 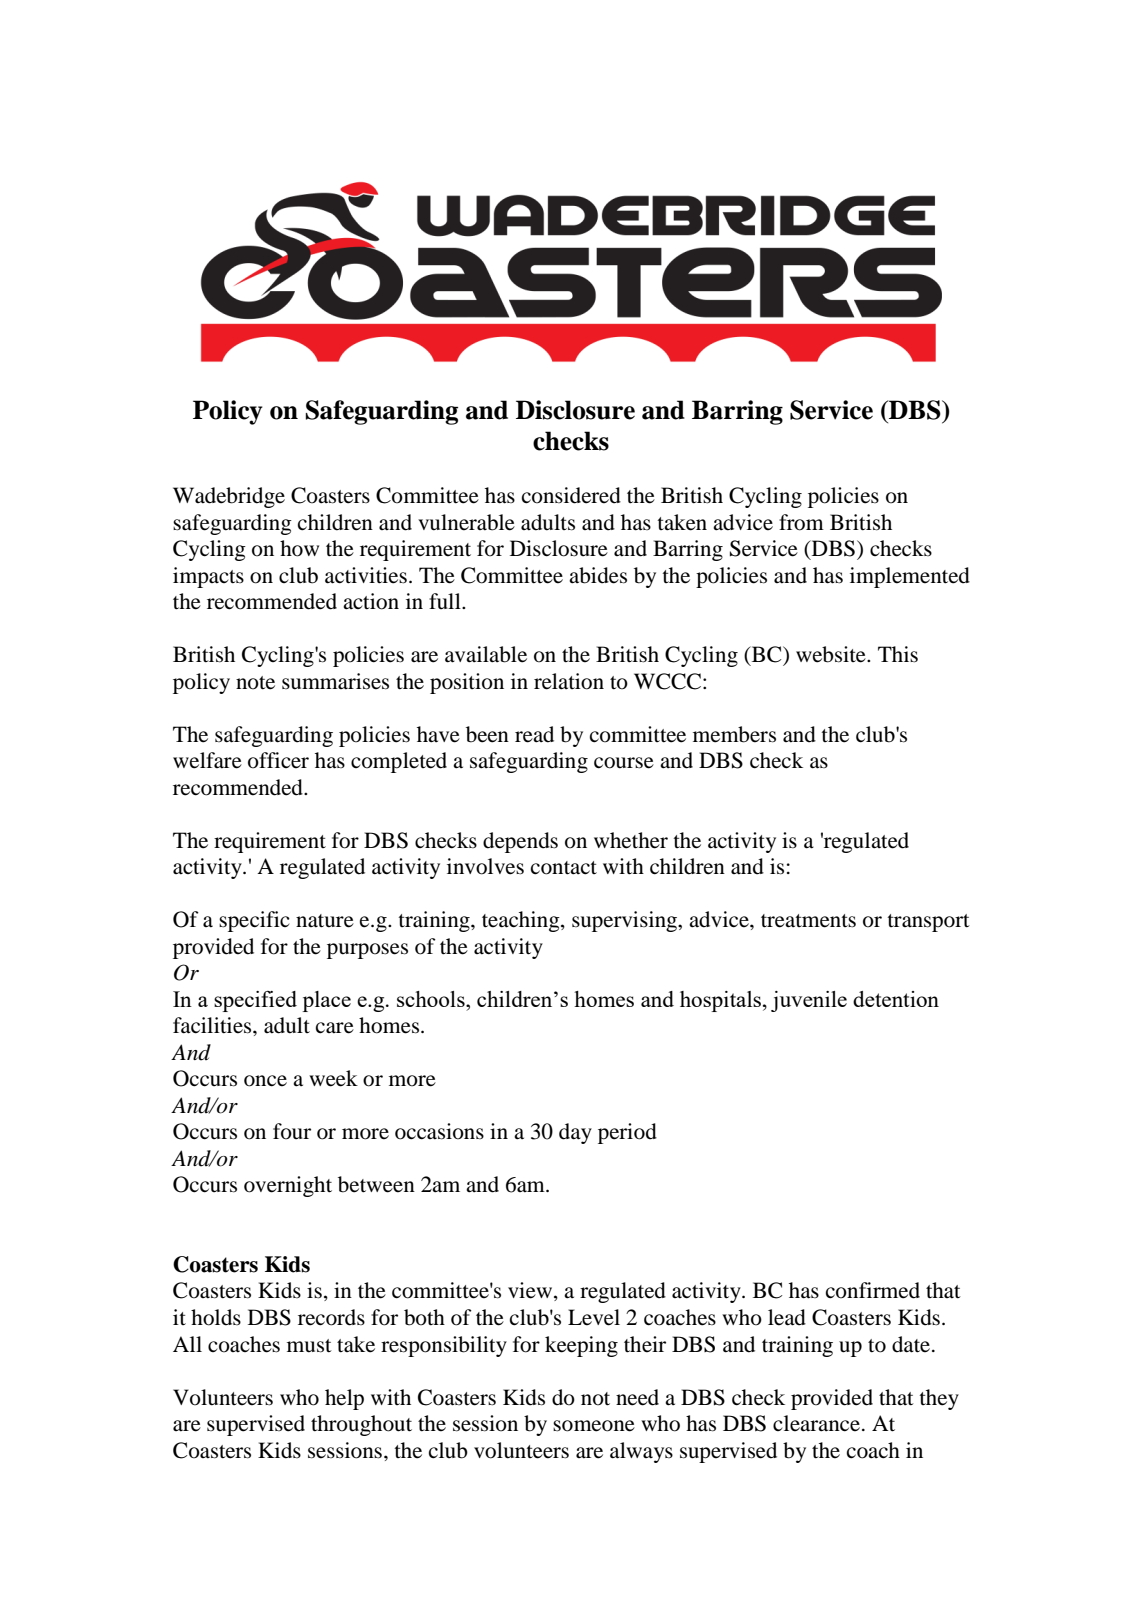 What do you see at coordinates (575, 1133) in the page?
I see `day` at bounding box center [575, 1133].
